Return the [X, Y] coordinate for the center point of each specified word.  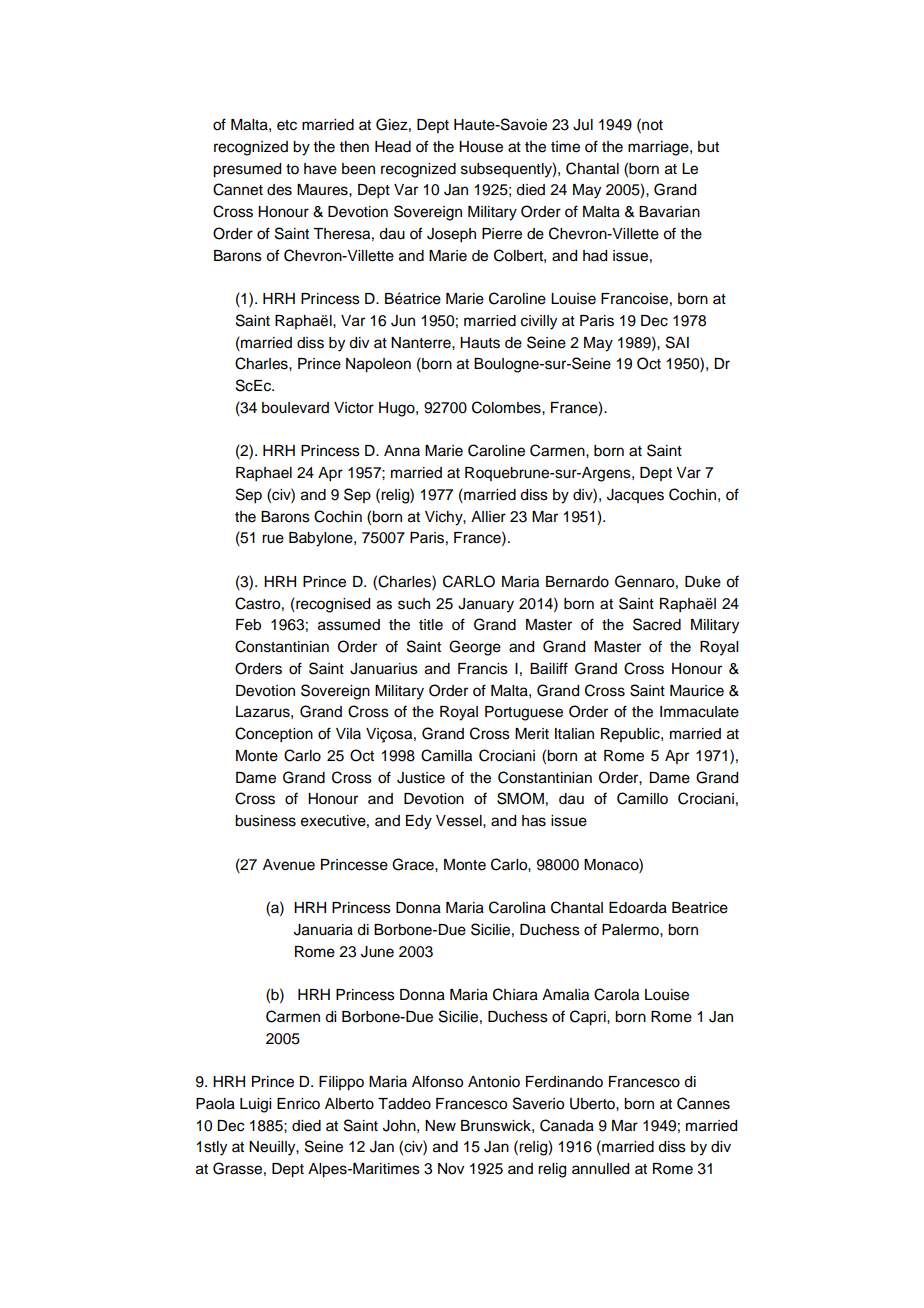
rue [273, 539]
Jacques [635, 496]
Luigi [255, 1105]
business [265, 821]
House [481, 147]
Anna [402, 450]
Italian [574, 734]
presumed [247, 170]
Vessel [460, 821]
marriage [659, 148]
